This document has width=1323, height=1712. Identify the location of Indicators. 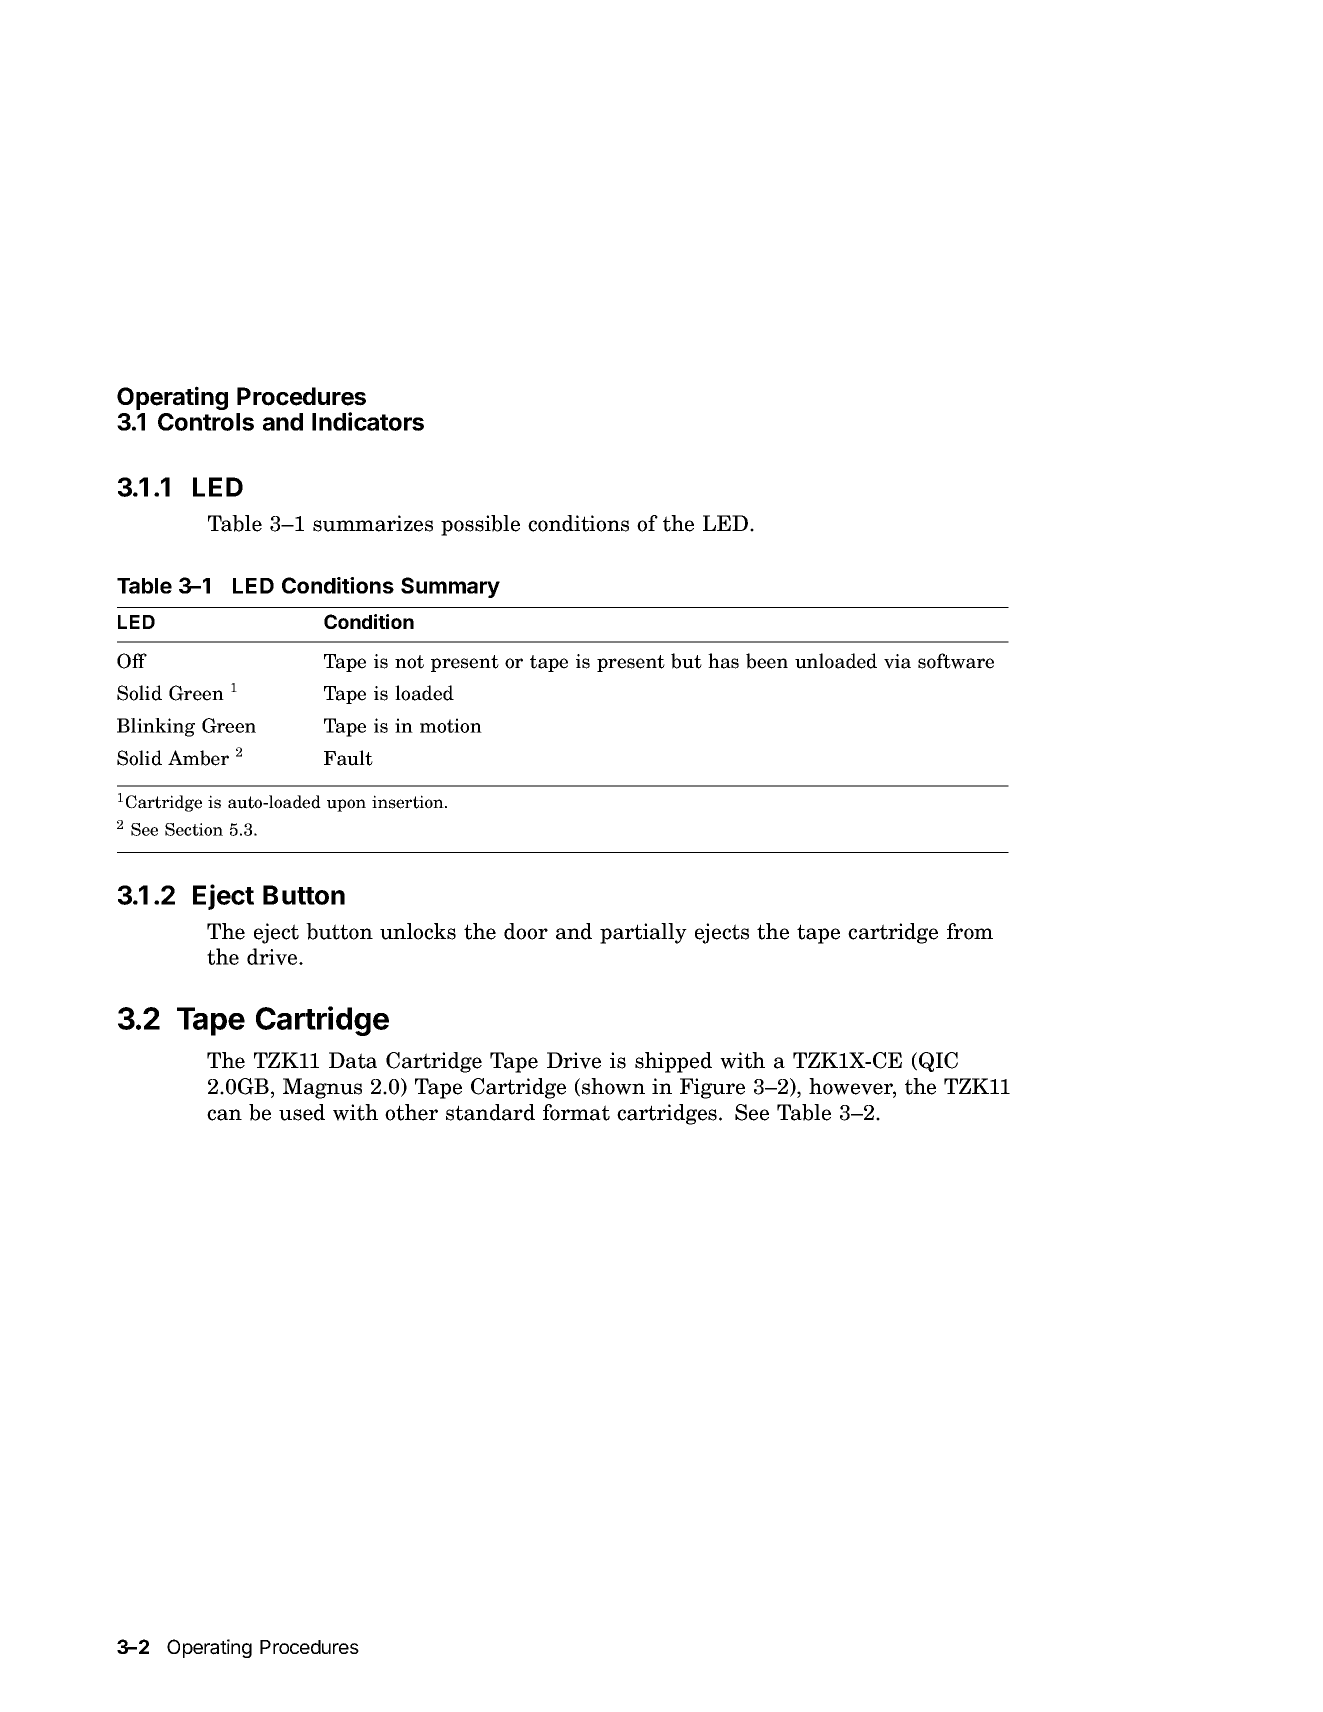
(368, 421).
